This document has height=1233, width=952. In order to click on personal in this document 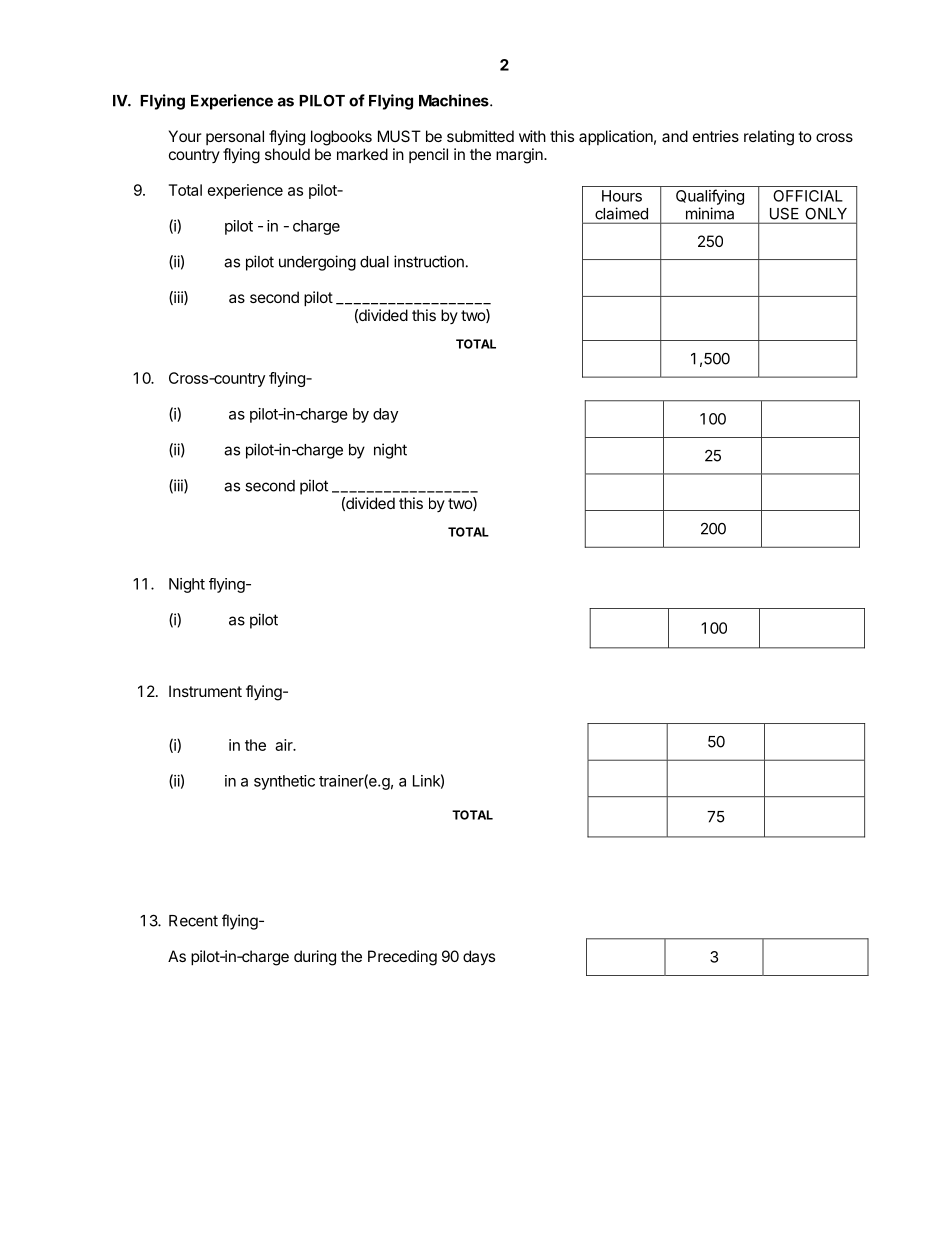, I will do `click(235, 137)`.
